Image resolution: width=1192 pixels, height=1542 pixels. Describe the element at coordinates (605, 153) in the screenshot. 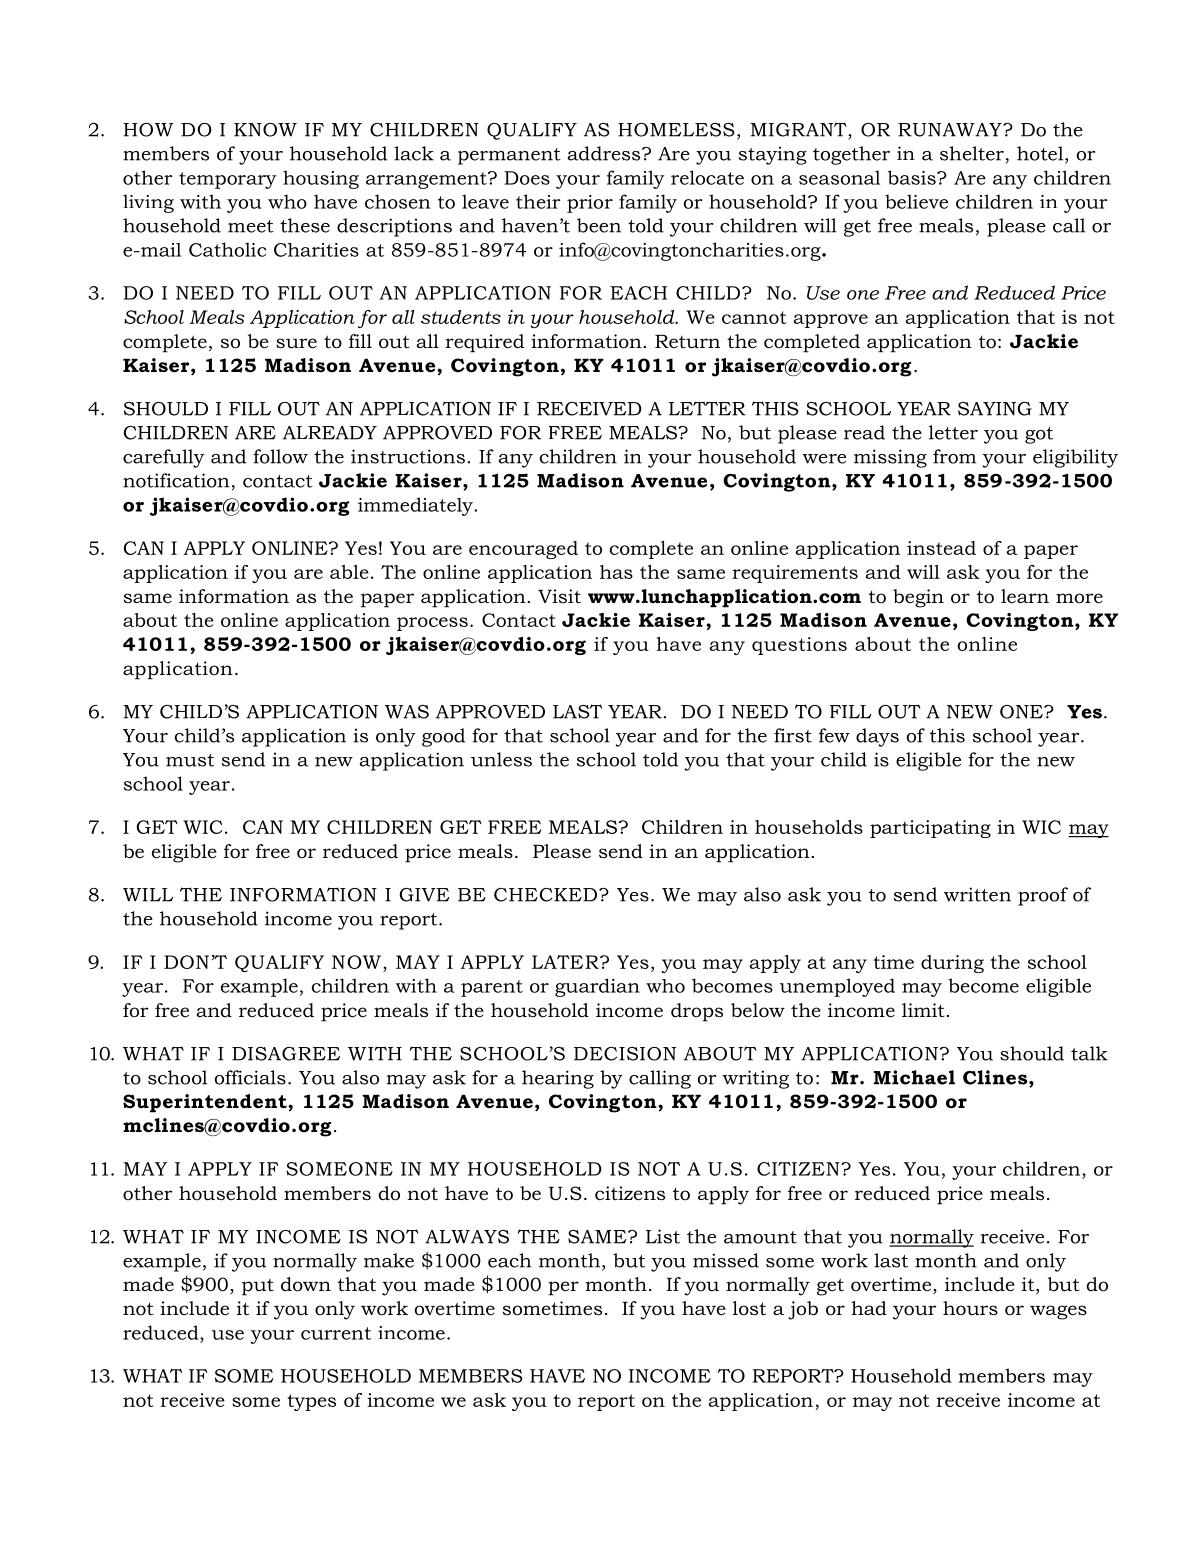

I see `address` at that location.
